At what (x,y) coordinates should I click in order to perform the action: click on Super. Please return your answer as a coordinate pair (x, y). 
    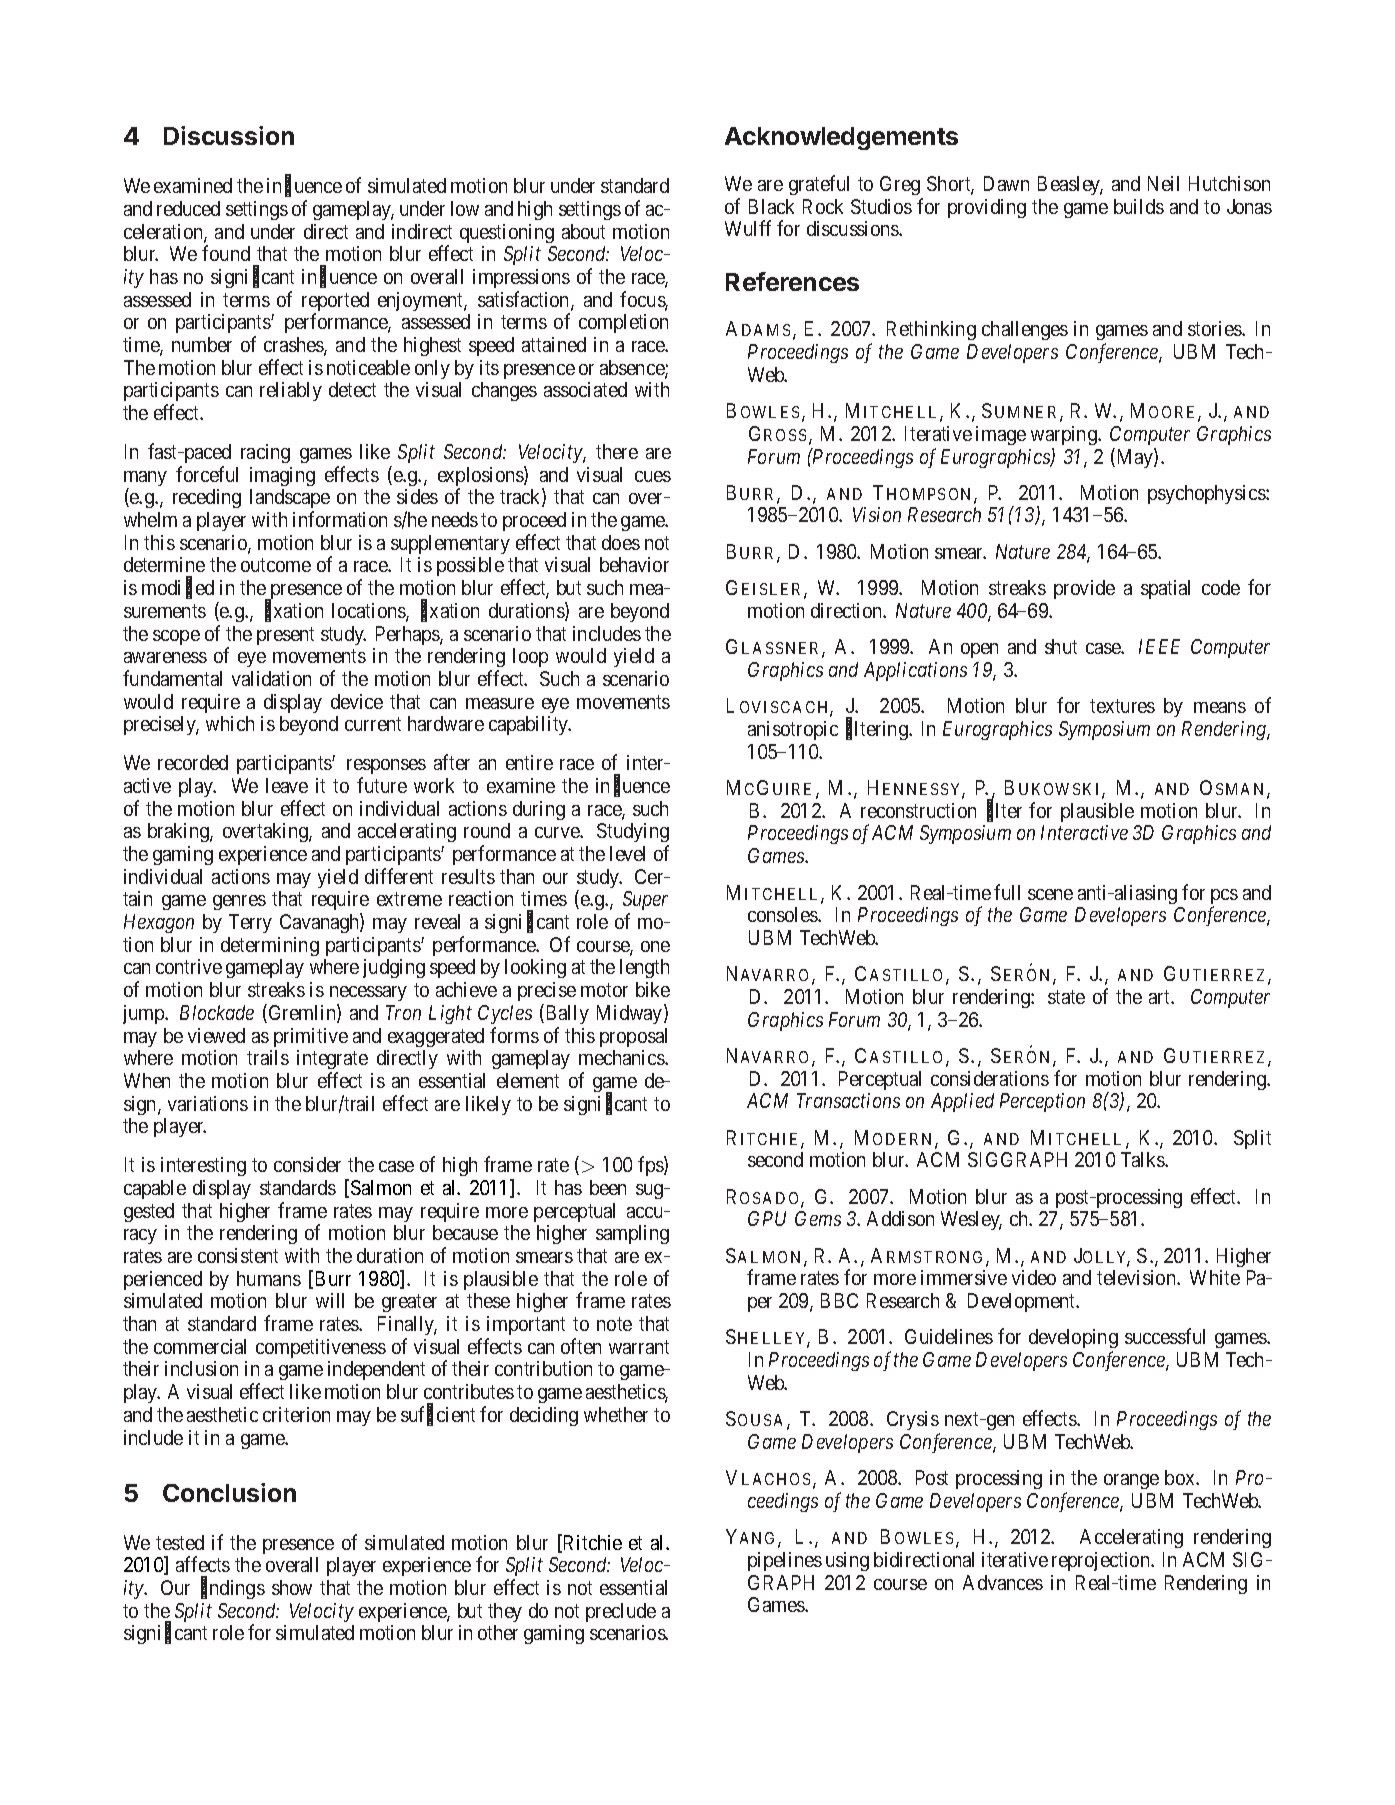
    Looking at the image, I should click on (645, 902).
